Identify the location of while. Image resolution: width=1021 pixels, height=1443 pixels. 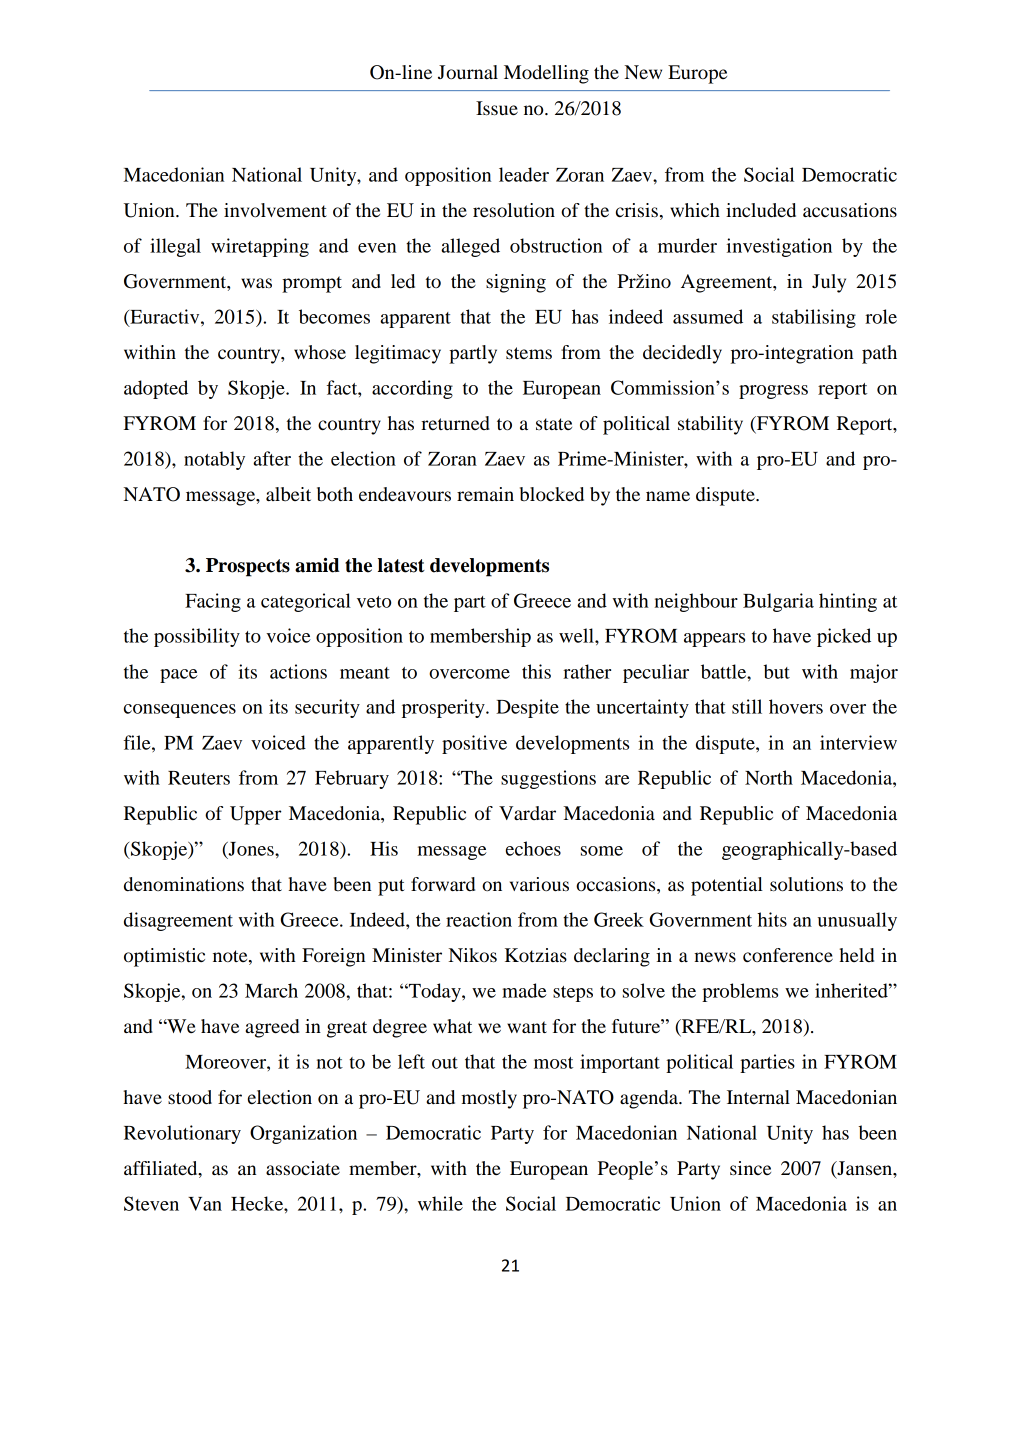
(440, 1203).
